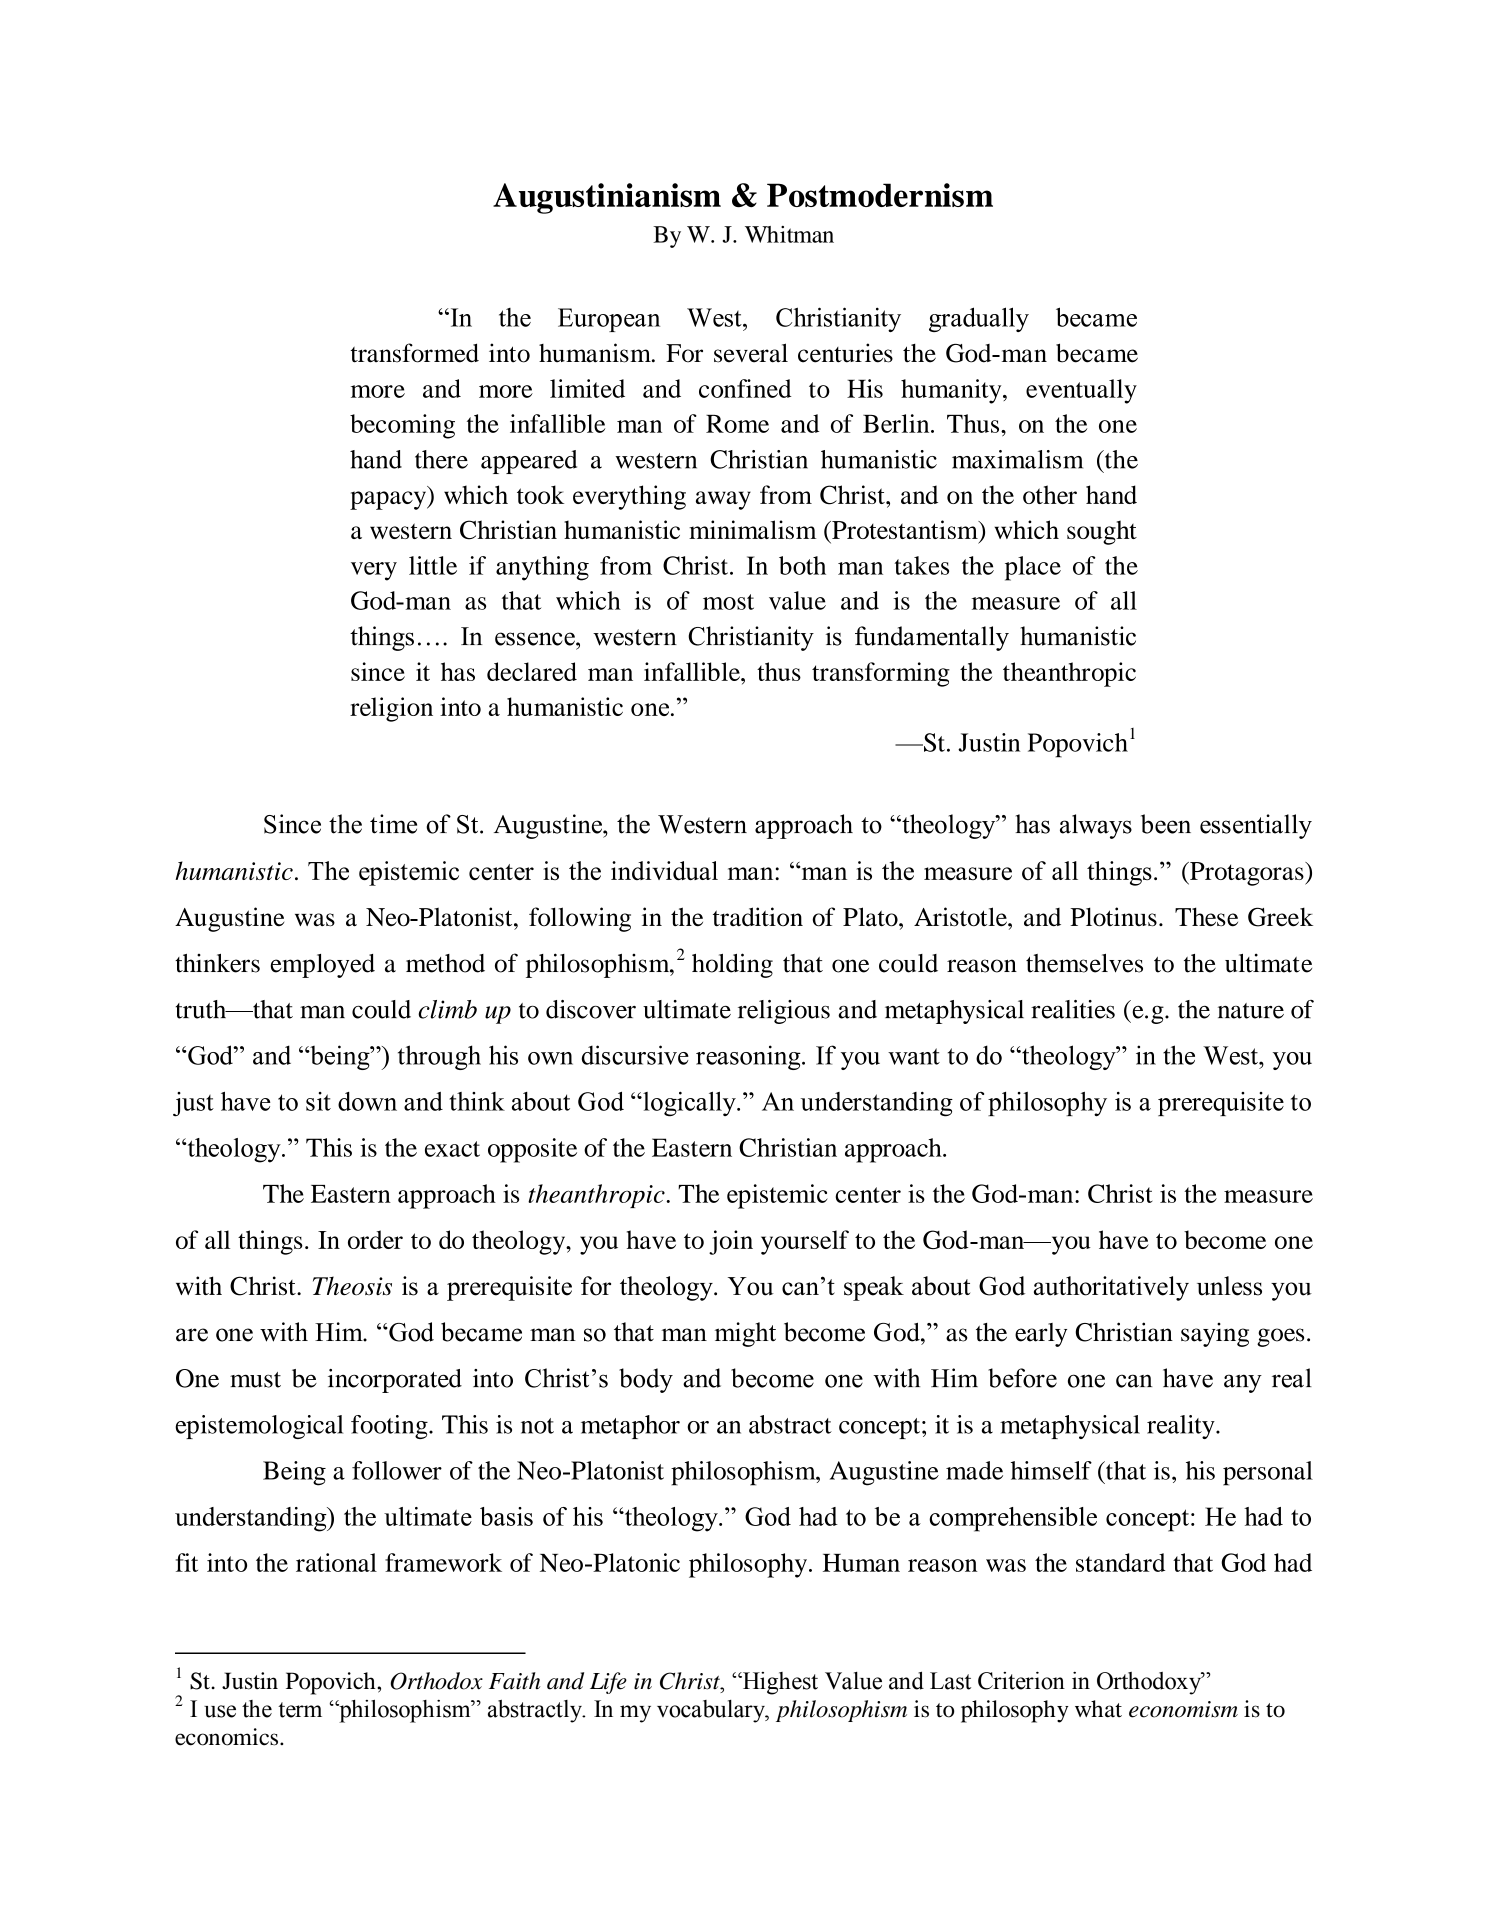 Image resolution: width=1488 pixels, height=1926 pixels. What do you see at coordinates (1215, 1335) in the document?
I see `saying` at bounding box center [1215, 1335].
